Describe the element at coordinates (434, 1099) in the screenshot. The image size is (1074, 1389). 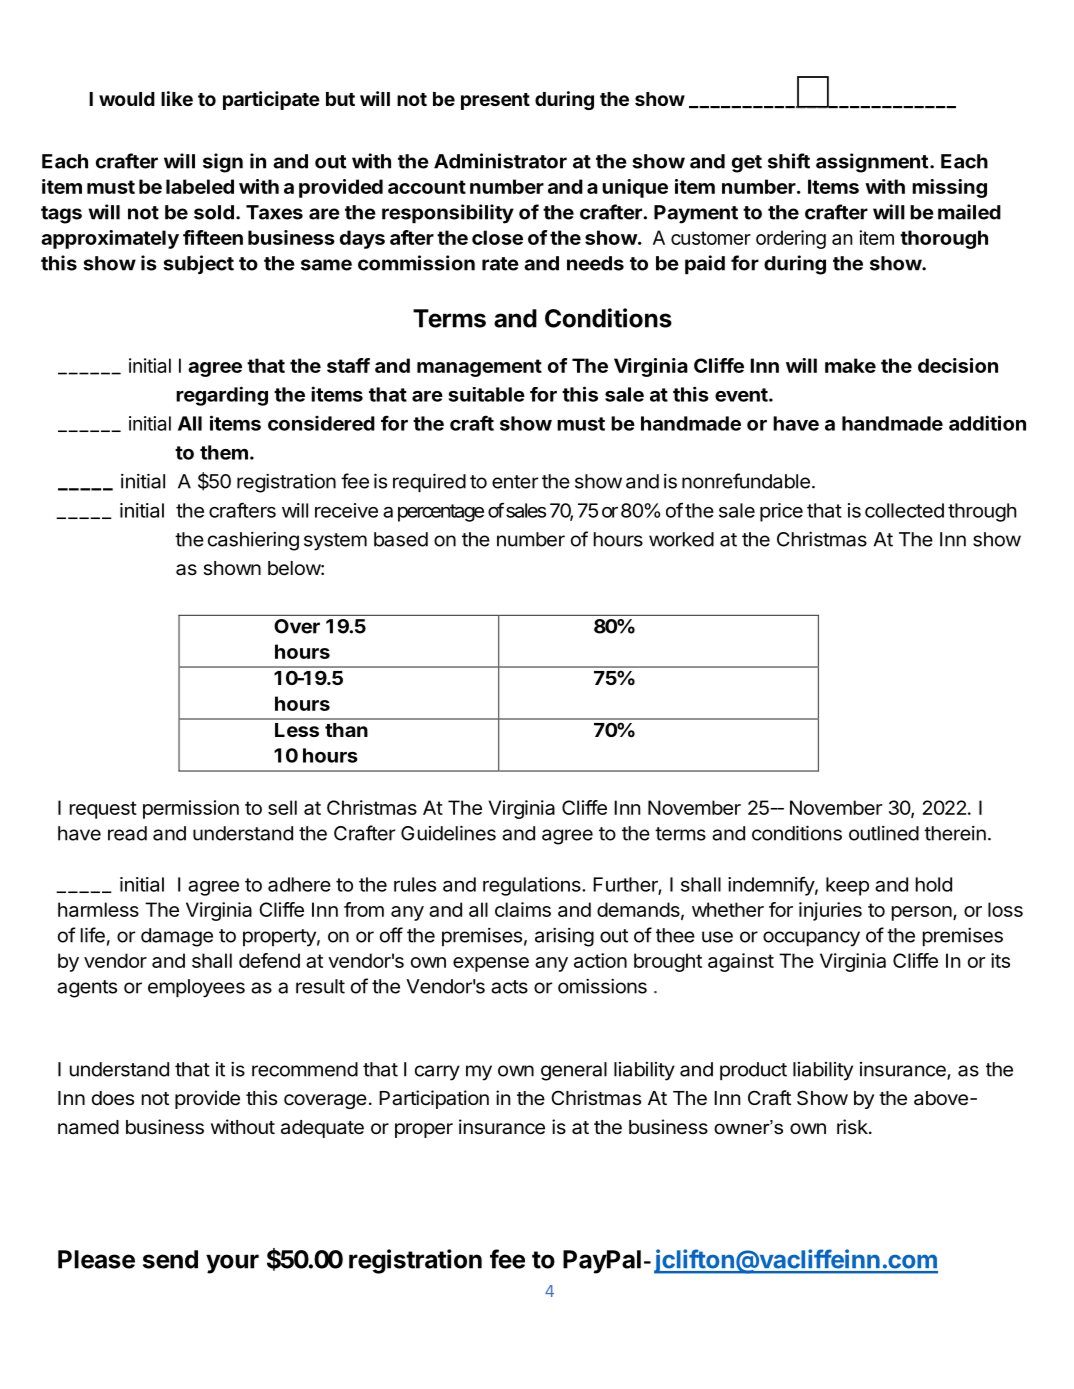
I see `Participation` at that location.
